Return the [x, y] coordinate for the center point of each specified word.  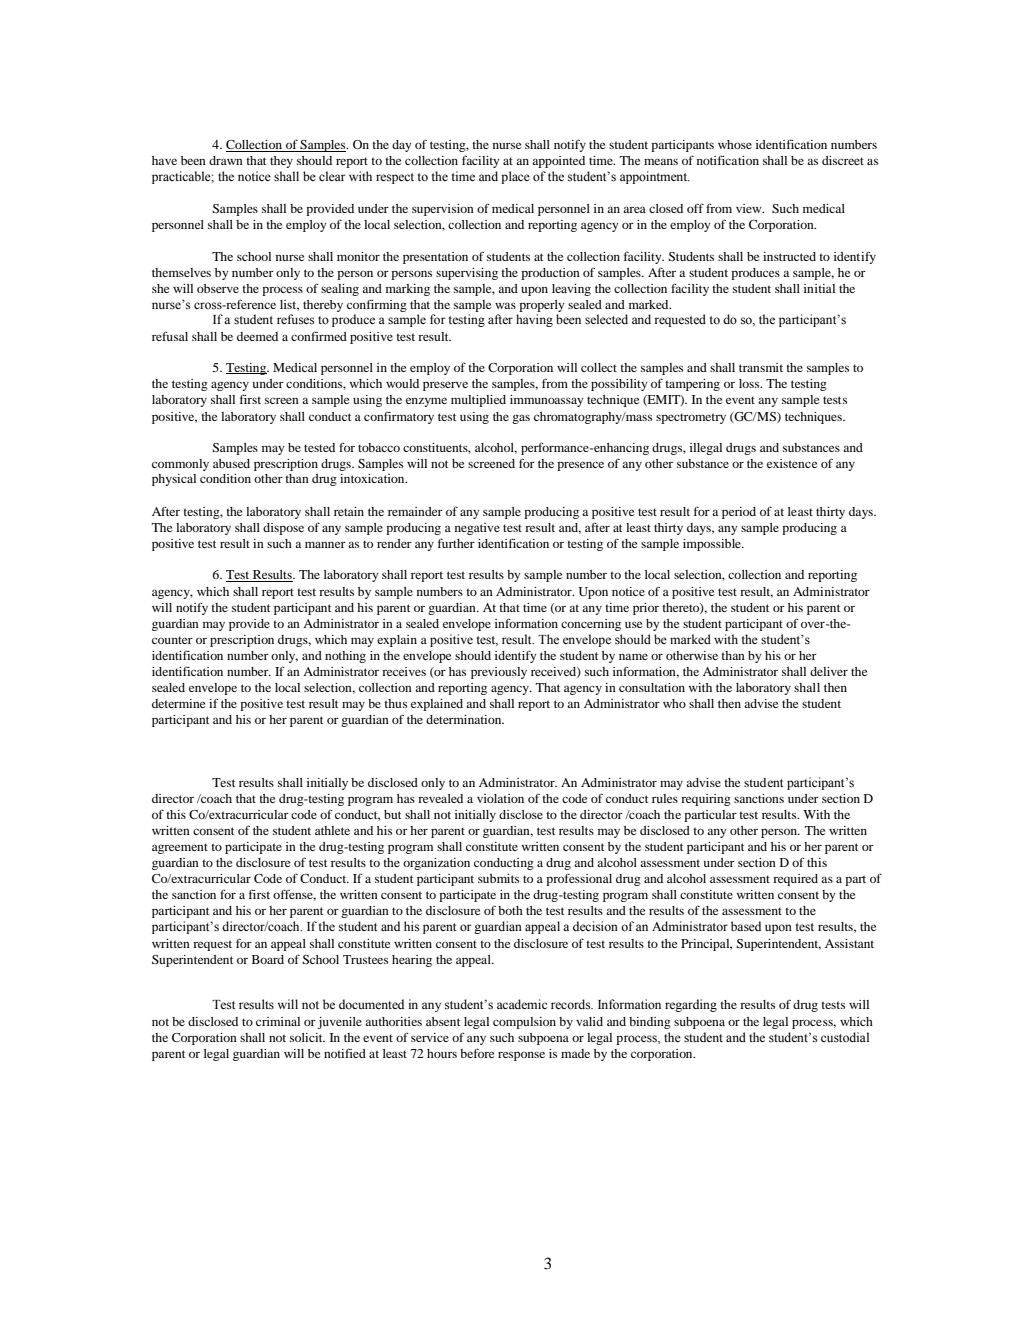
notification [728, 160]
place [515, 177]
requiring [706, 800]
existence [792, 463]
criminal [278, 1021]
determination [465, 719]
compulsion [524, 1023]
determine [178, 703]
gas [521, 419]
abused [231, 463]
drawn [226, 160]
